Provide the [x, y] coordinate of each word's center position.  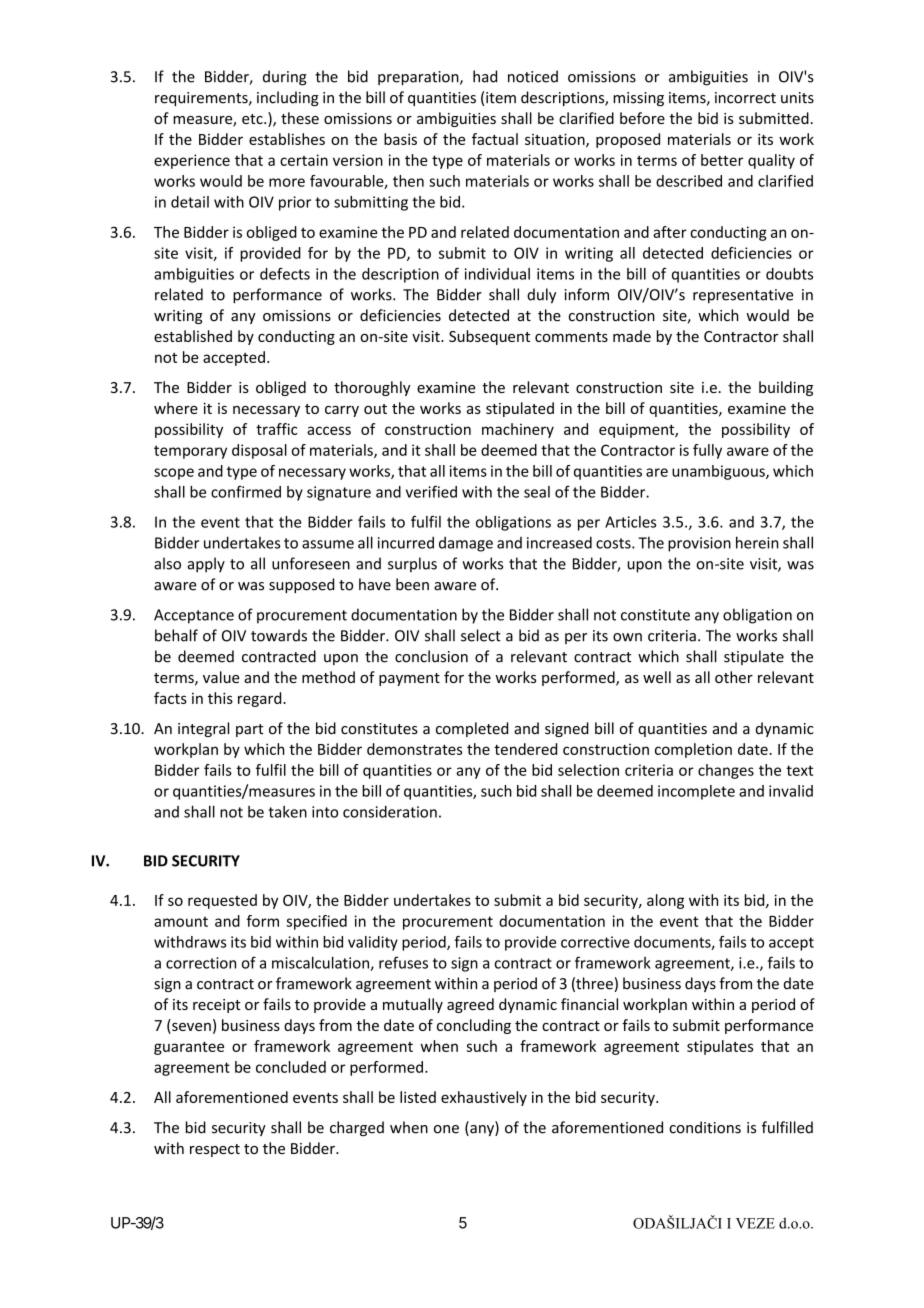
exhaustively [484, 1098]
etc [253, 119]
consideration [390, 812]
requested [222, 901]
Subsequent [489, 337]
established [193, 336]
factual [495, 139]
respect [215, 1150]
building [786, 388]
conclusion [431, 656]
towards [279, 635]
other [734, 677]
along [665, 901]
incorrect [745, 98]
